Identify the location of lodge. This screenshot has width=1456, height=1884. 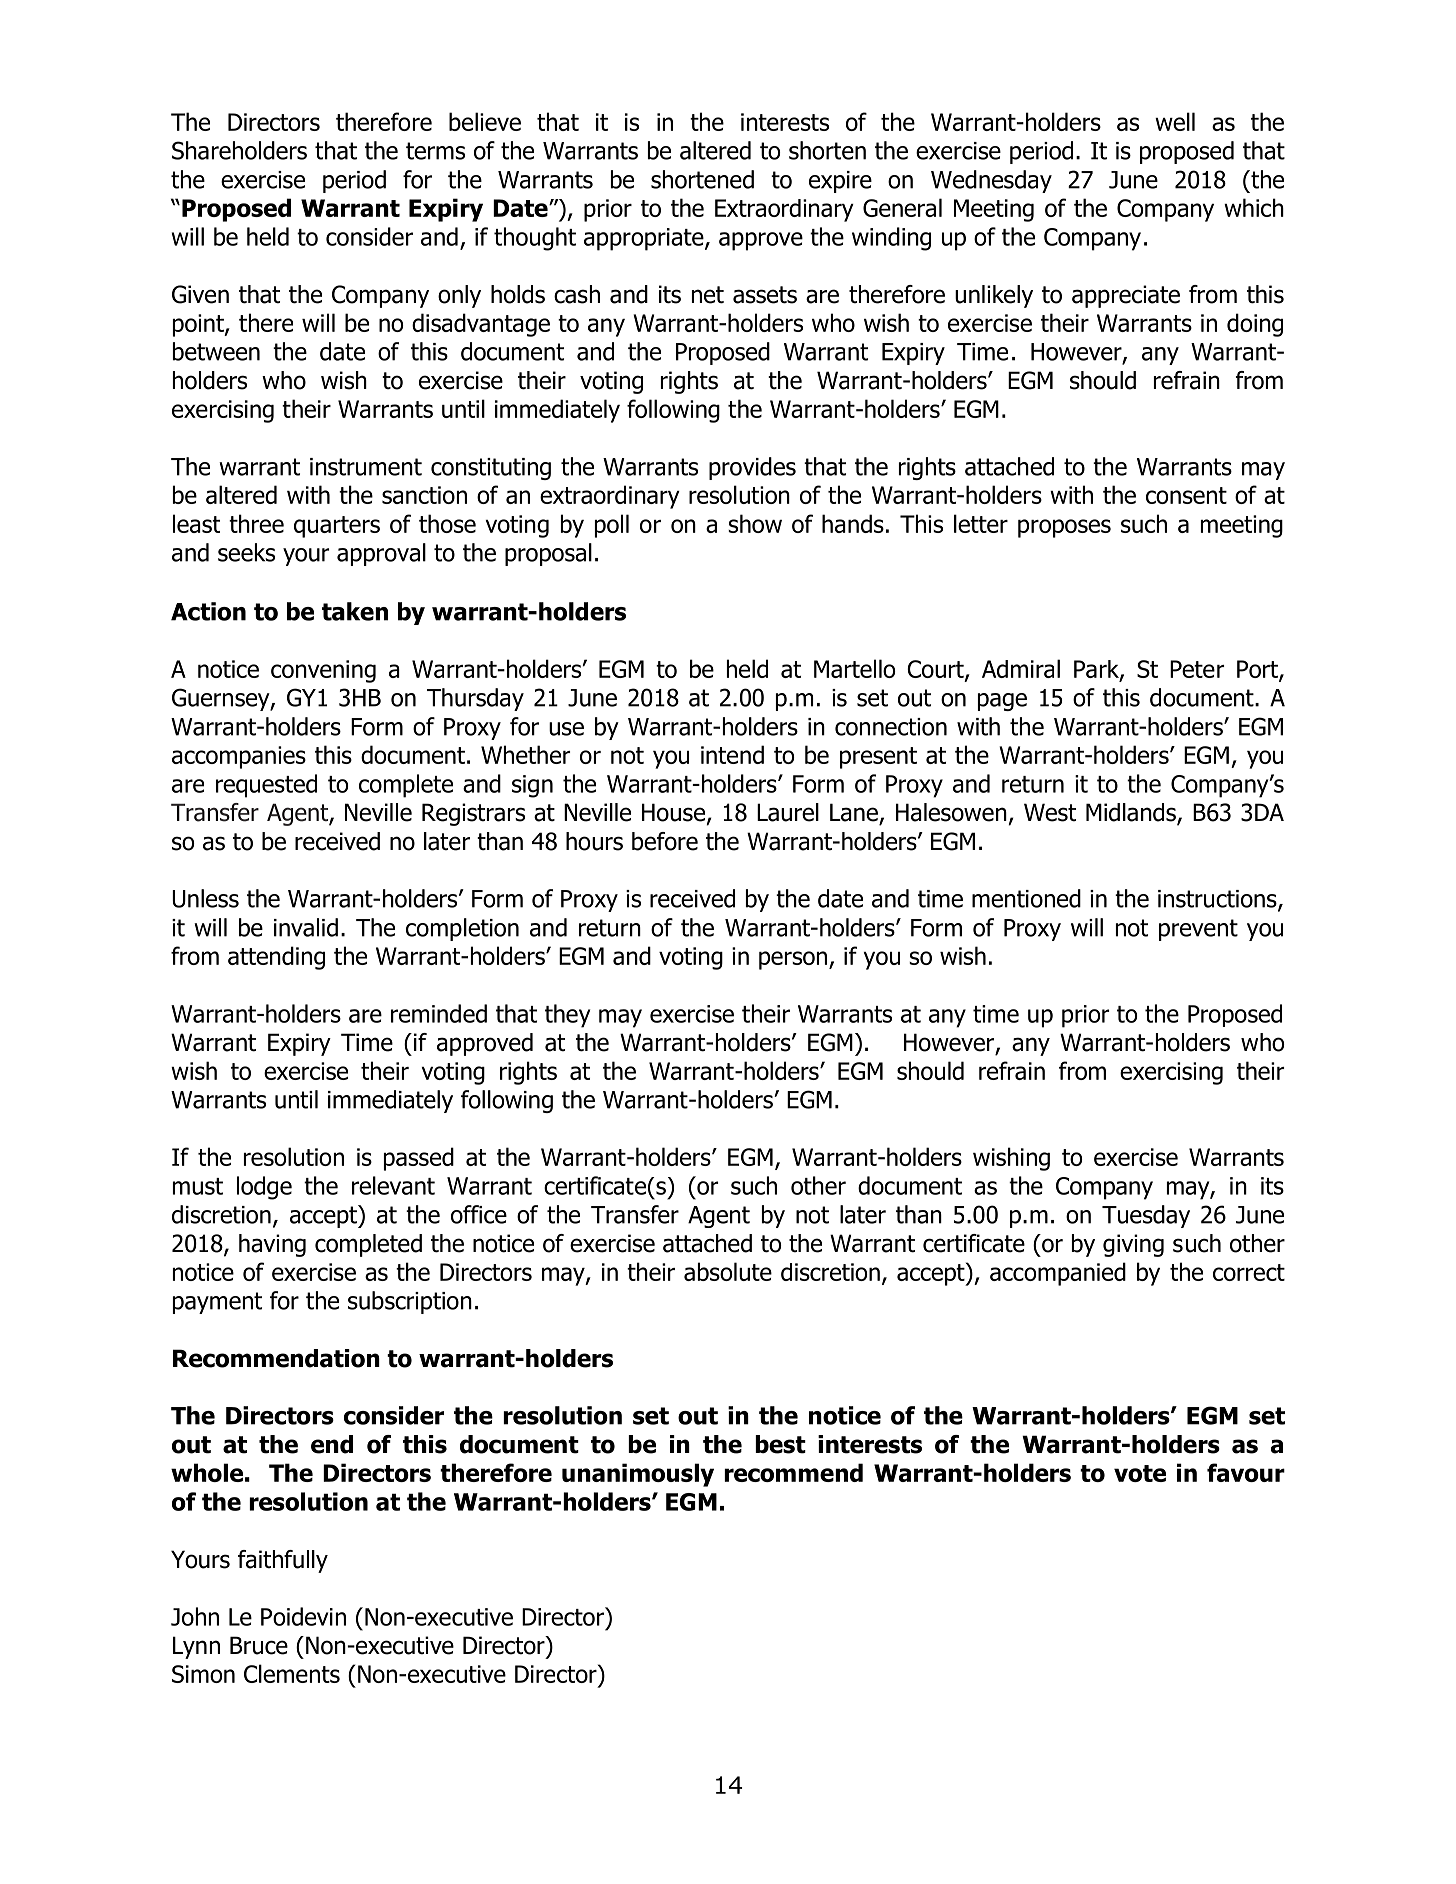
(264, 1188).
